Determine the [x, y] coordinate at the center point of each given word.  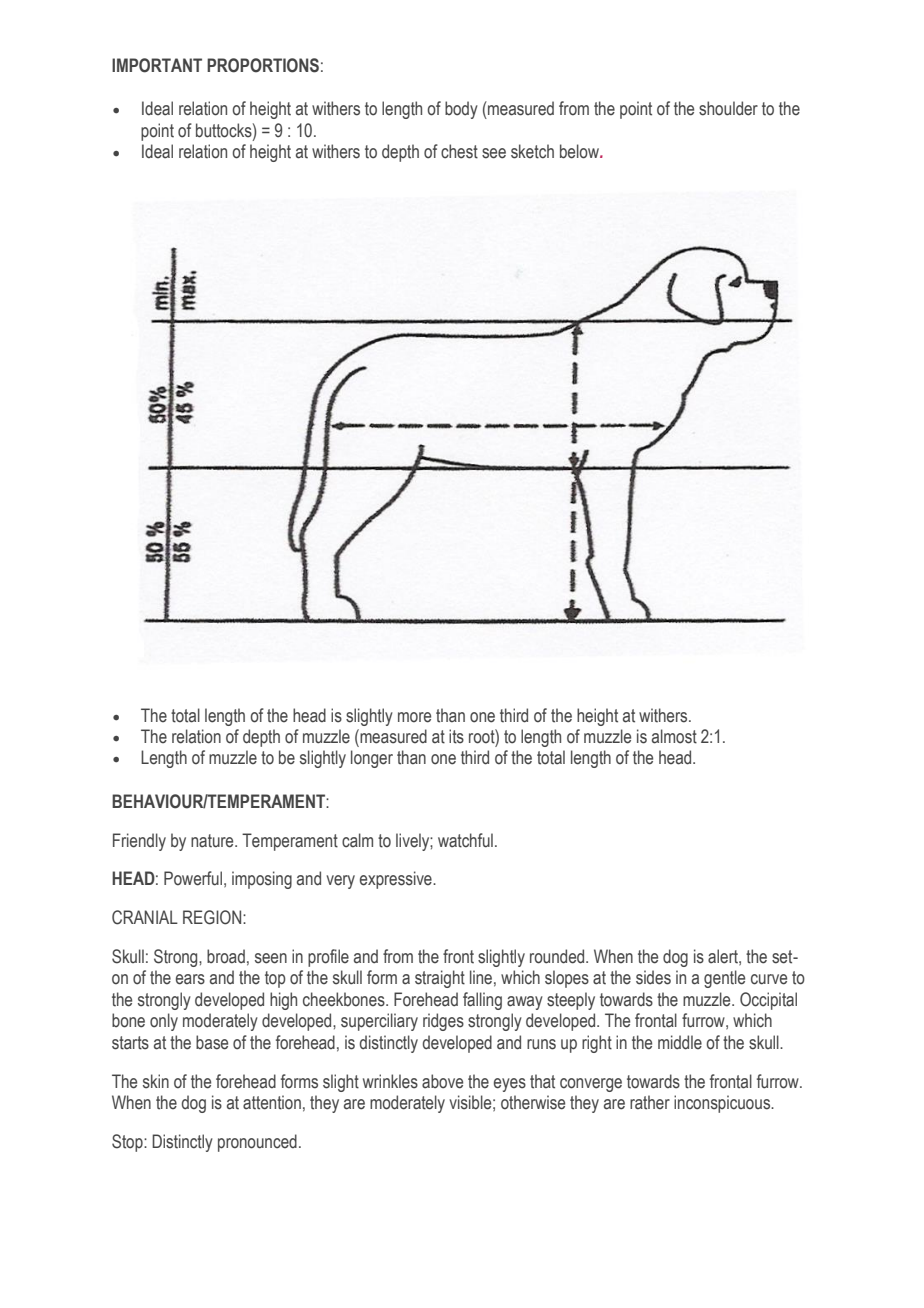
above [442, 1081]
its [456, 736]
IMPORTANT [157, 65]
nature [213, 841]
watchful [465, 840]
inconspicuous [723, 1104]
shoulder [728, 108]
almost [674, 736]
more [414, 717]
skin [156, 1081]
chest [459, 151]
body [461, 110]
